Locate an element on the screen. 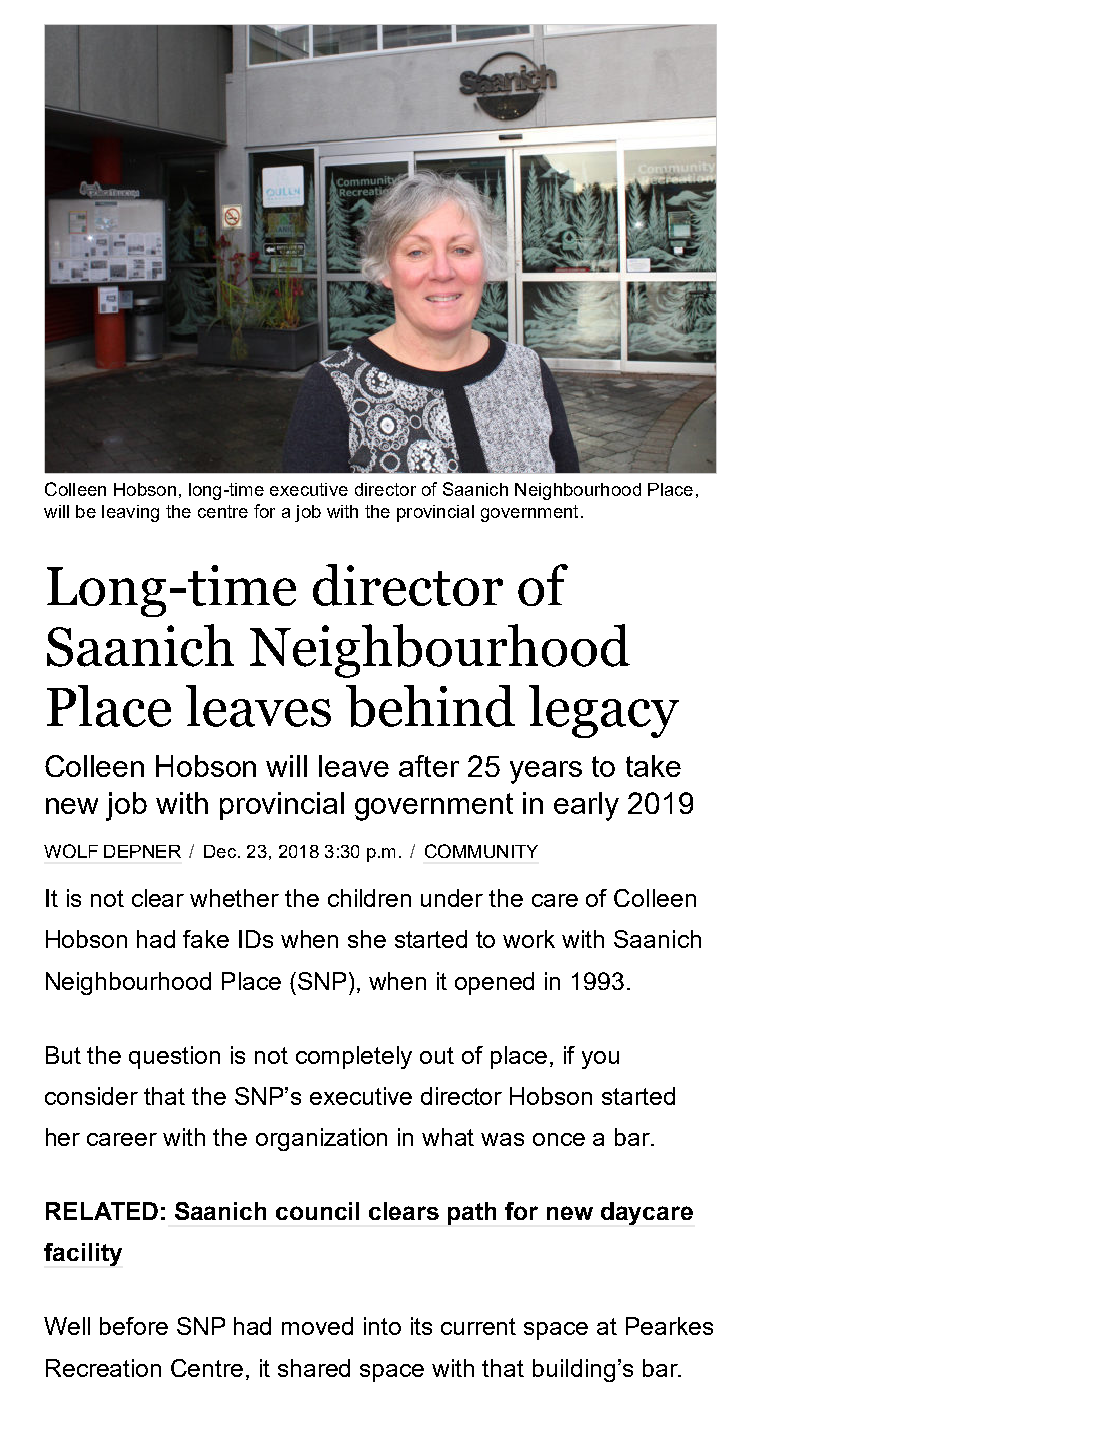 The width and height of the screenshot is (1118, 1447). council is located at coordinates (317, 1211).
